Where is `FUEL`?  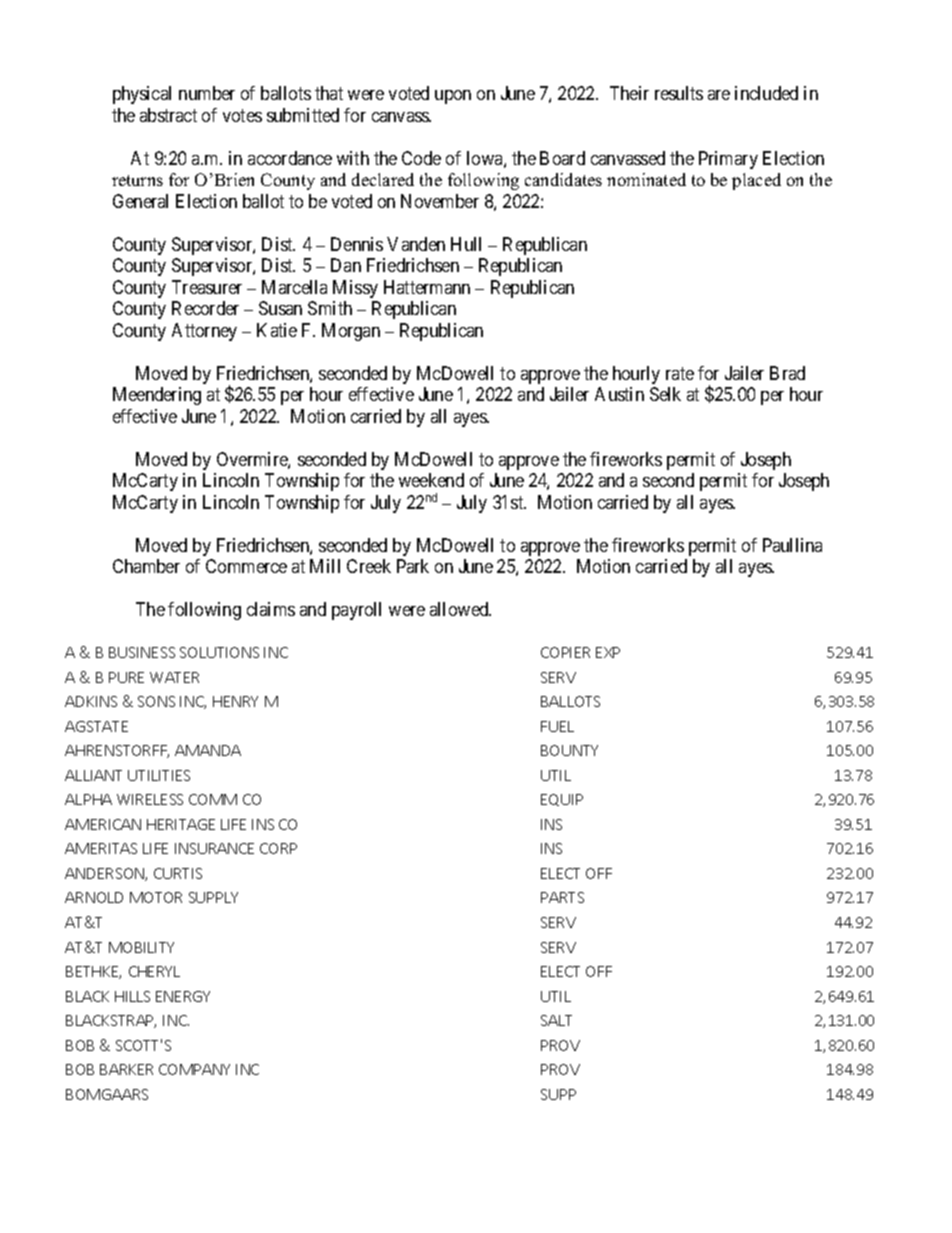 FUEL is located at coordinates (557, 726).
